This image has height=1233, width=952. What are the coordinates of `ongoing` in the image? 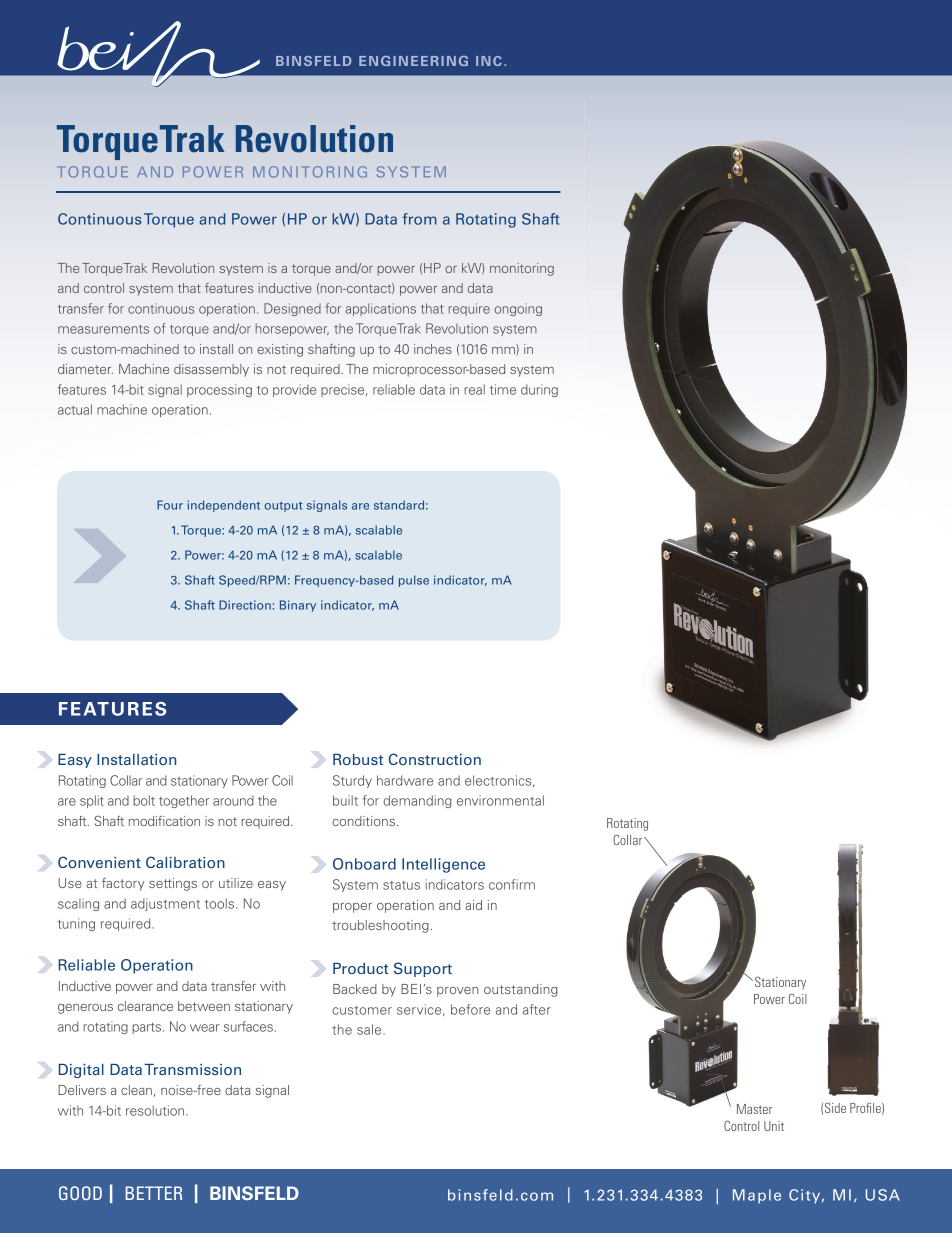 It's located at (518, 309).
